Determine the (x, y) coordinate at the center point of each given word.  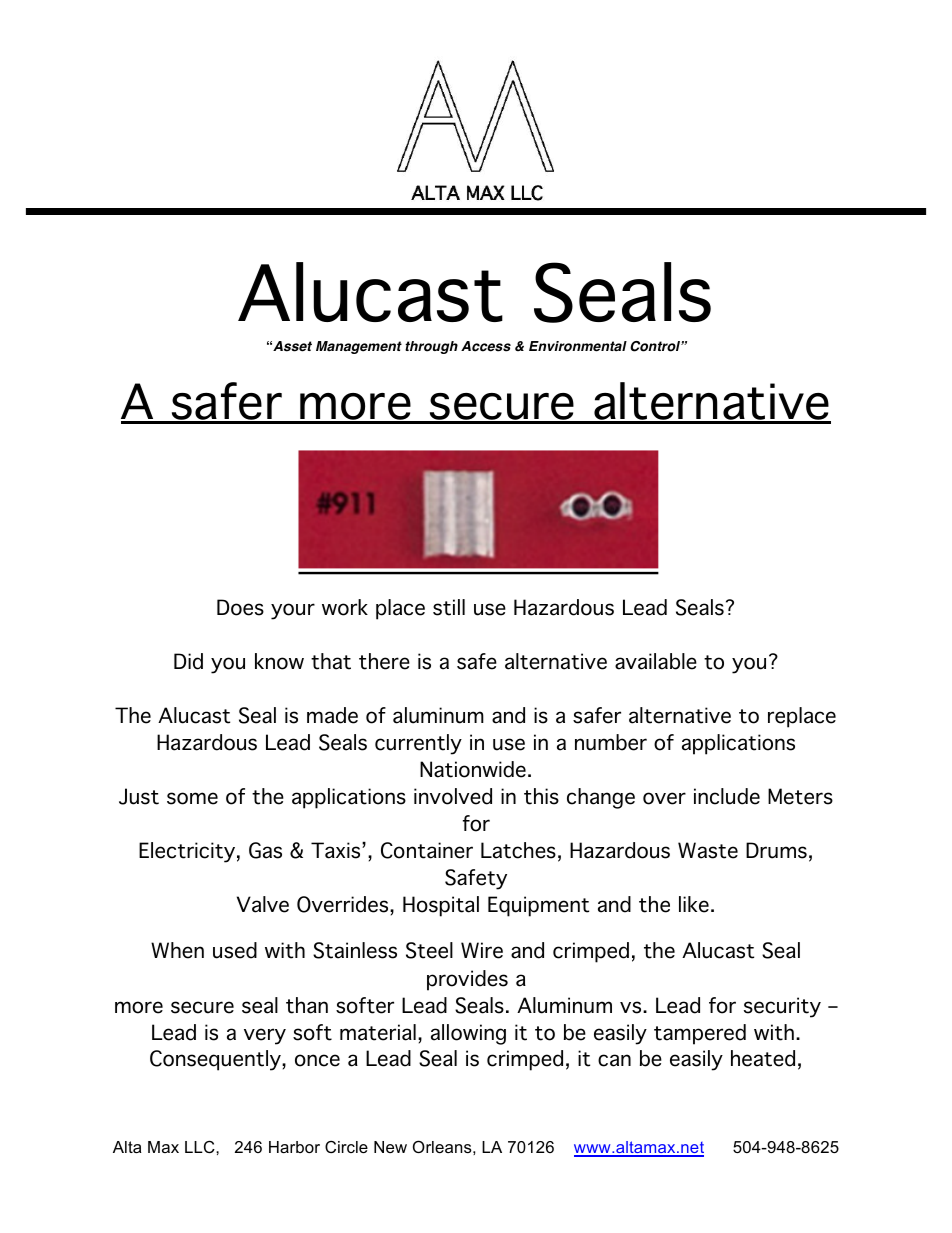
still (449, 607)
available (656, 661)
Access (486, 346)
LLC (201, 1146)
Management (359, 347)
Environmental (578, 346)
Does (240, 607)
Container (427, 850)
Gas (265, 850)
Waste (708, 850)
